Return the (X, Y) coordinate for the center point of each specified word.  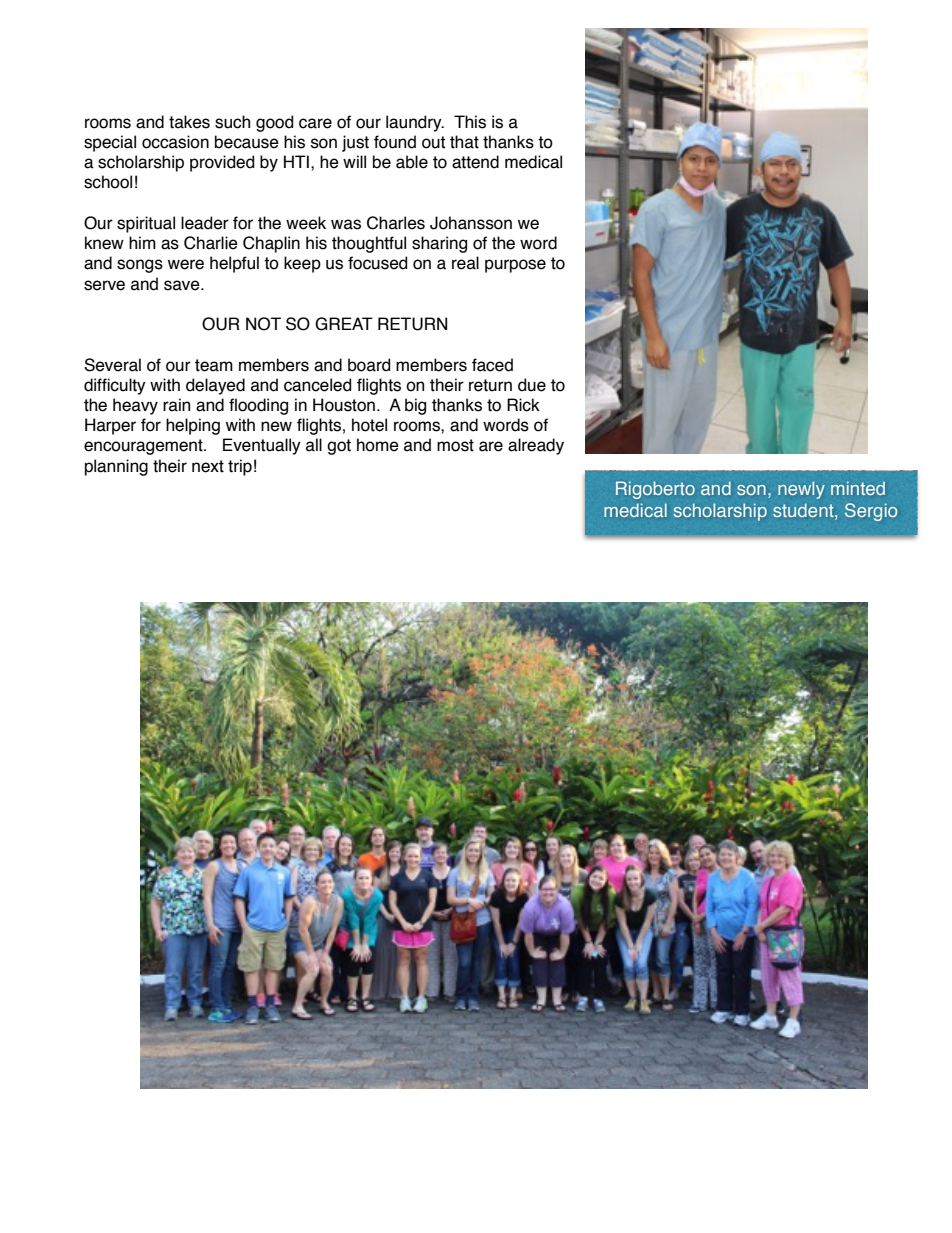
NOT (263, 324)
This (470, 122)
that (464, 142)
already (536, 446)
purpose (515, 266)
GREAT (344, 324)
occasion (175, 142)
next (208, 466)
